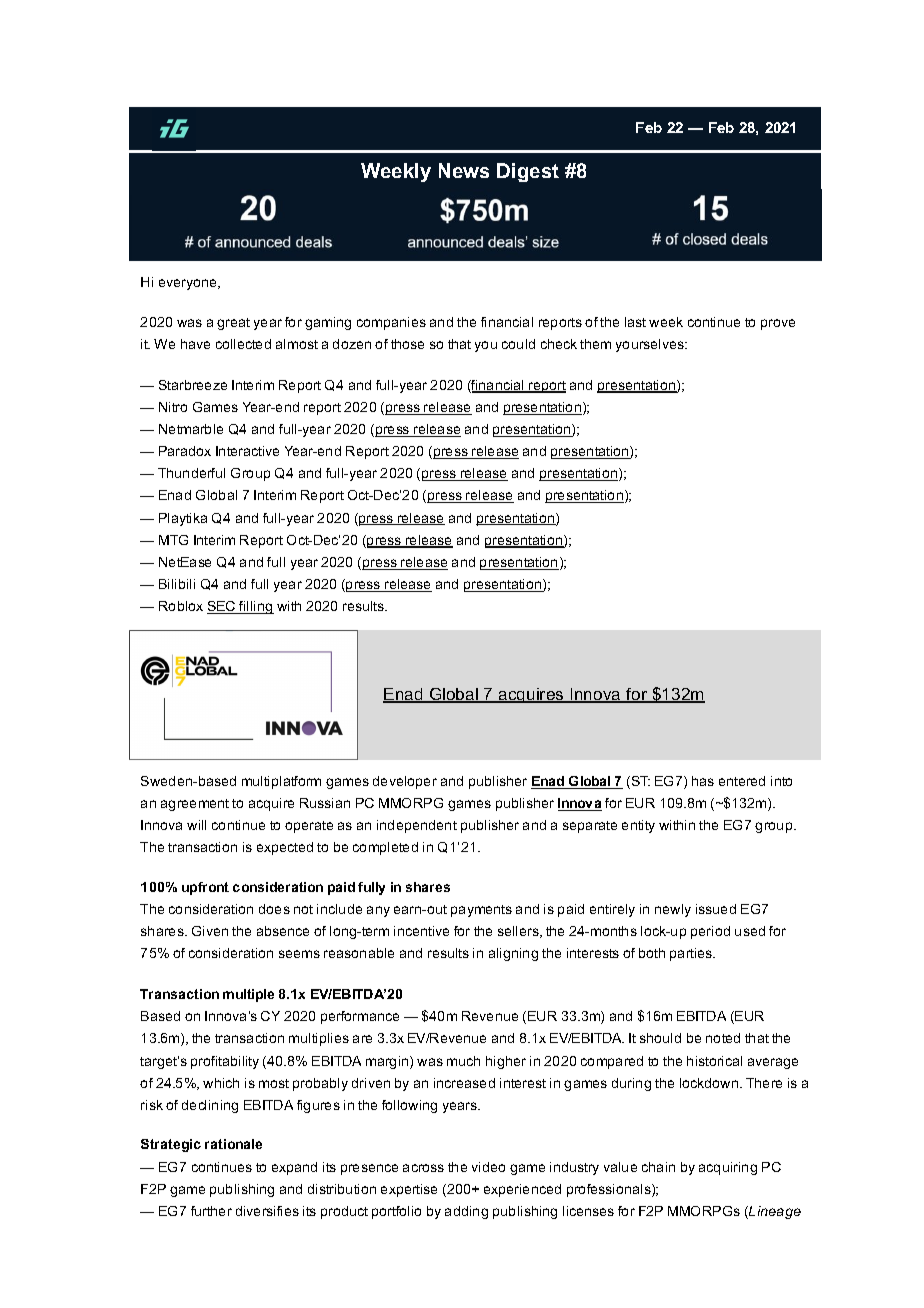  What do you see at coordinates (488, 1167) in the page?
I see `video` at bounding box center [488, 1167].
